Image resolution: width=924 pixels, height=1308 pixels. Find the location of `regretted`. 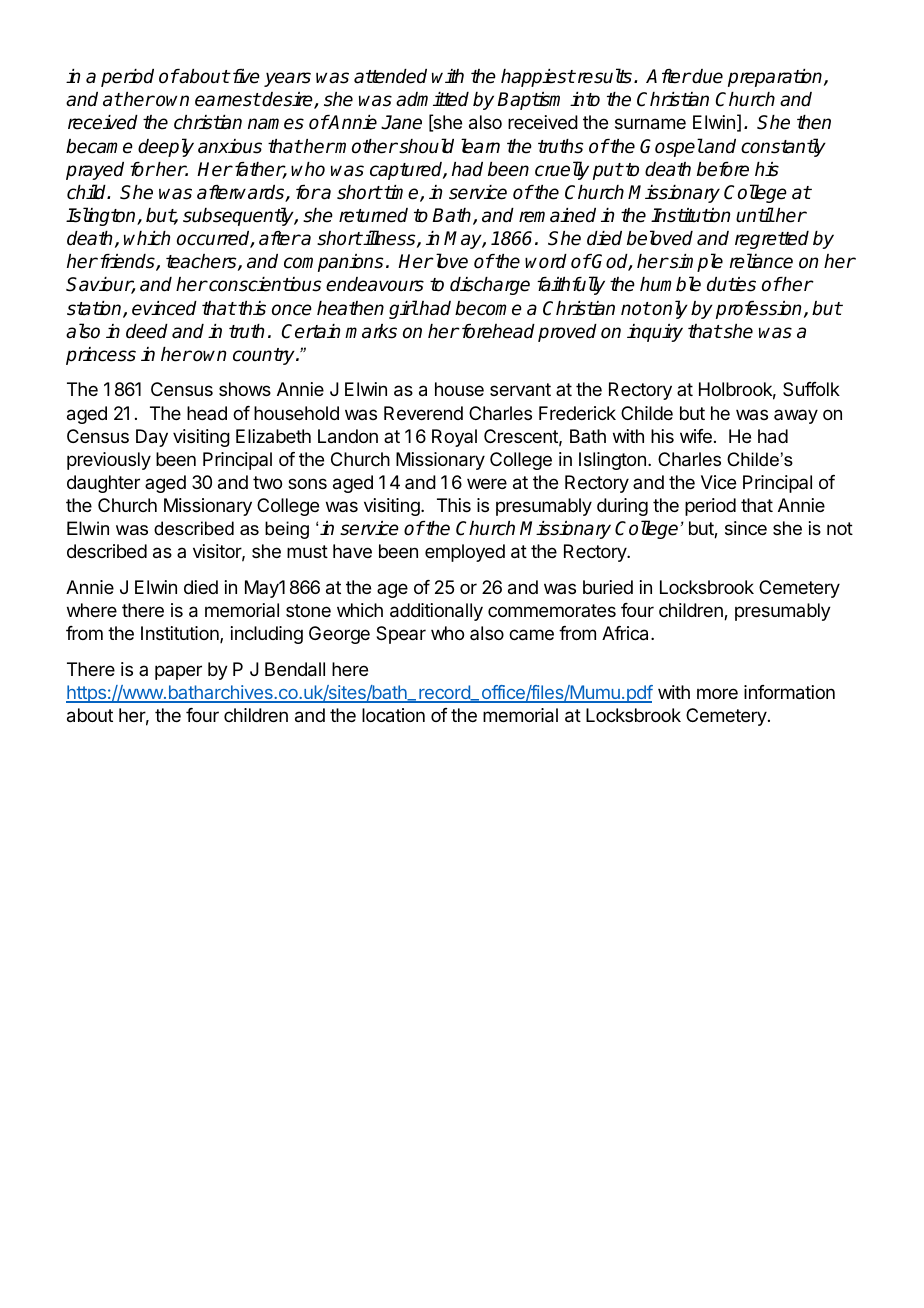

regretted is located at coordinates (772, 240).
